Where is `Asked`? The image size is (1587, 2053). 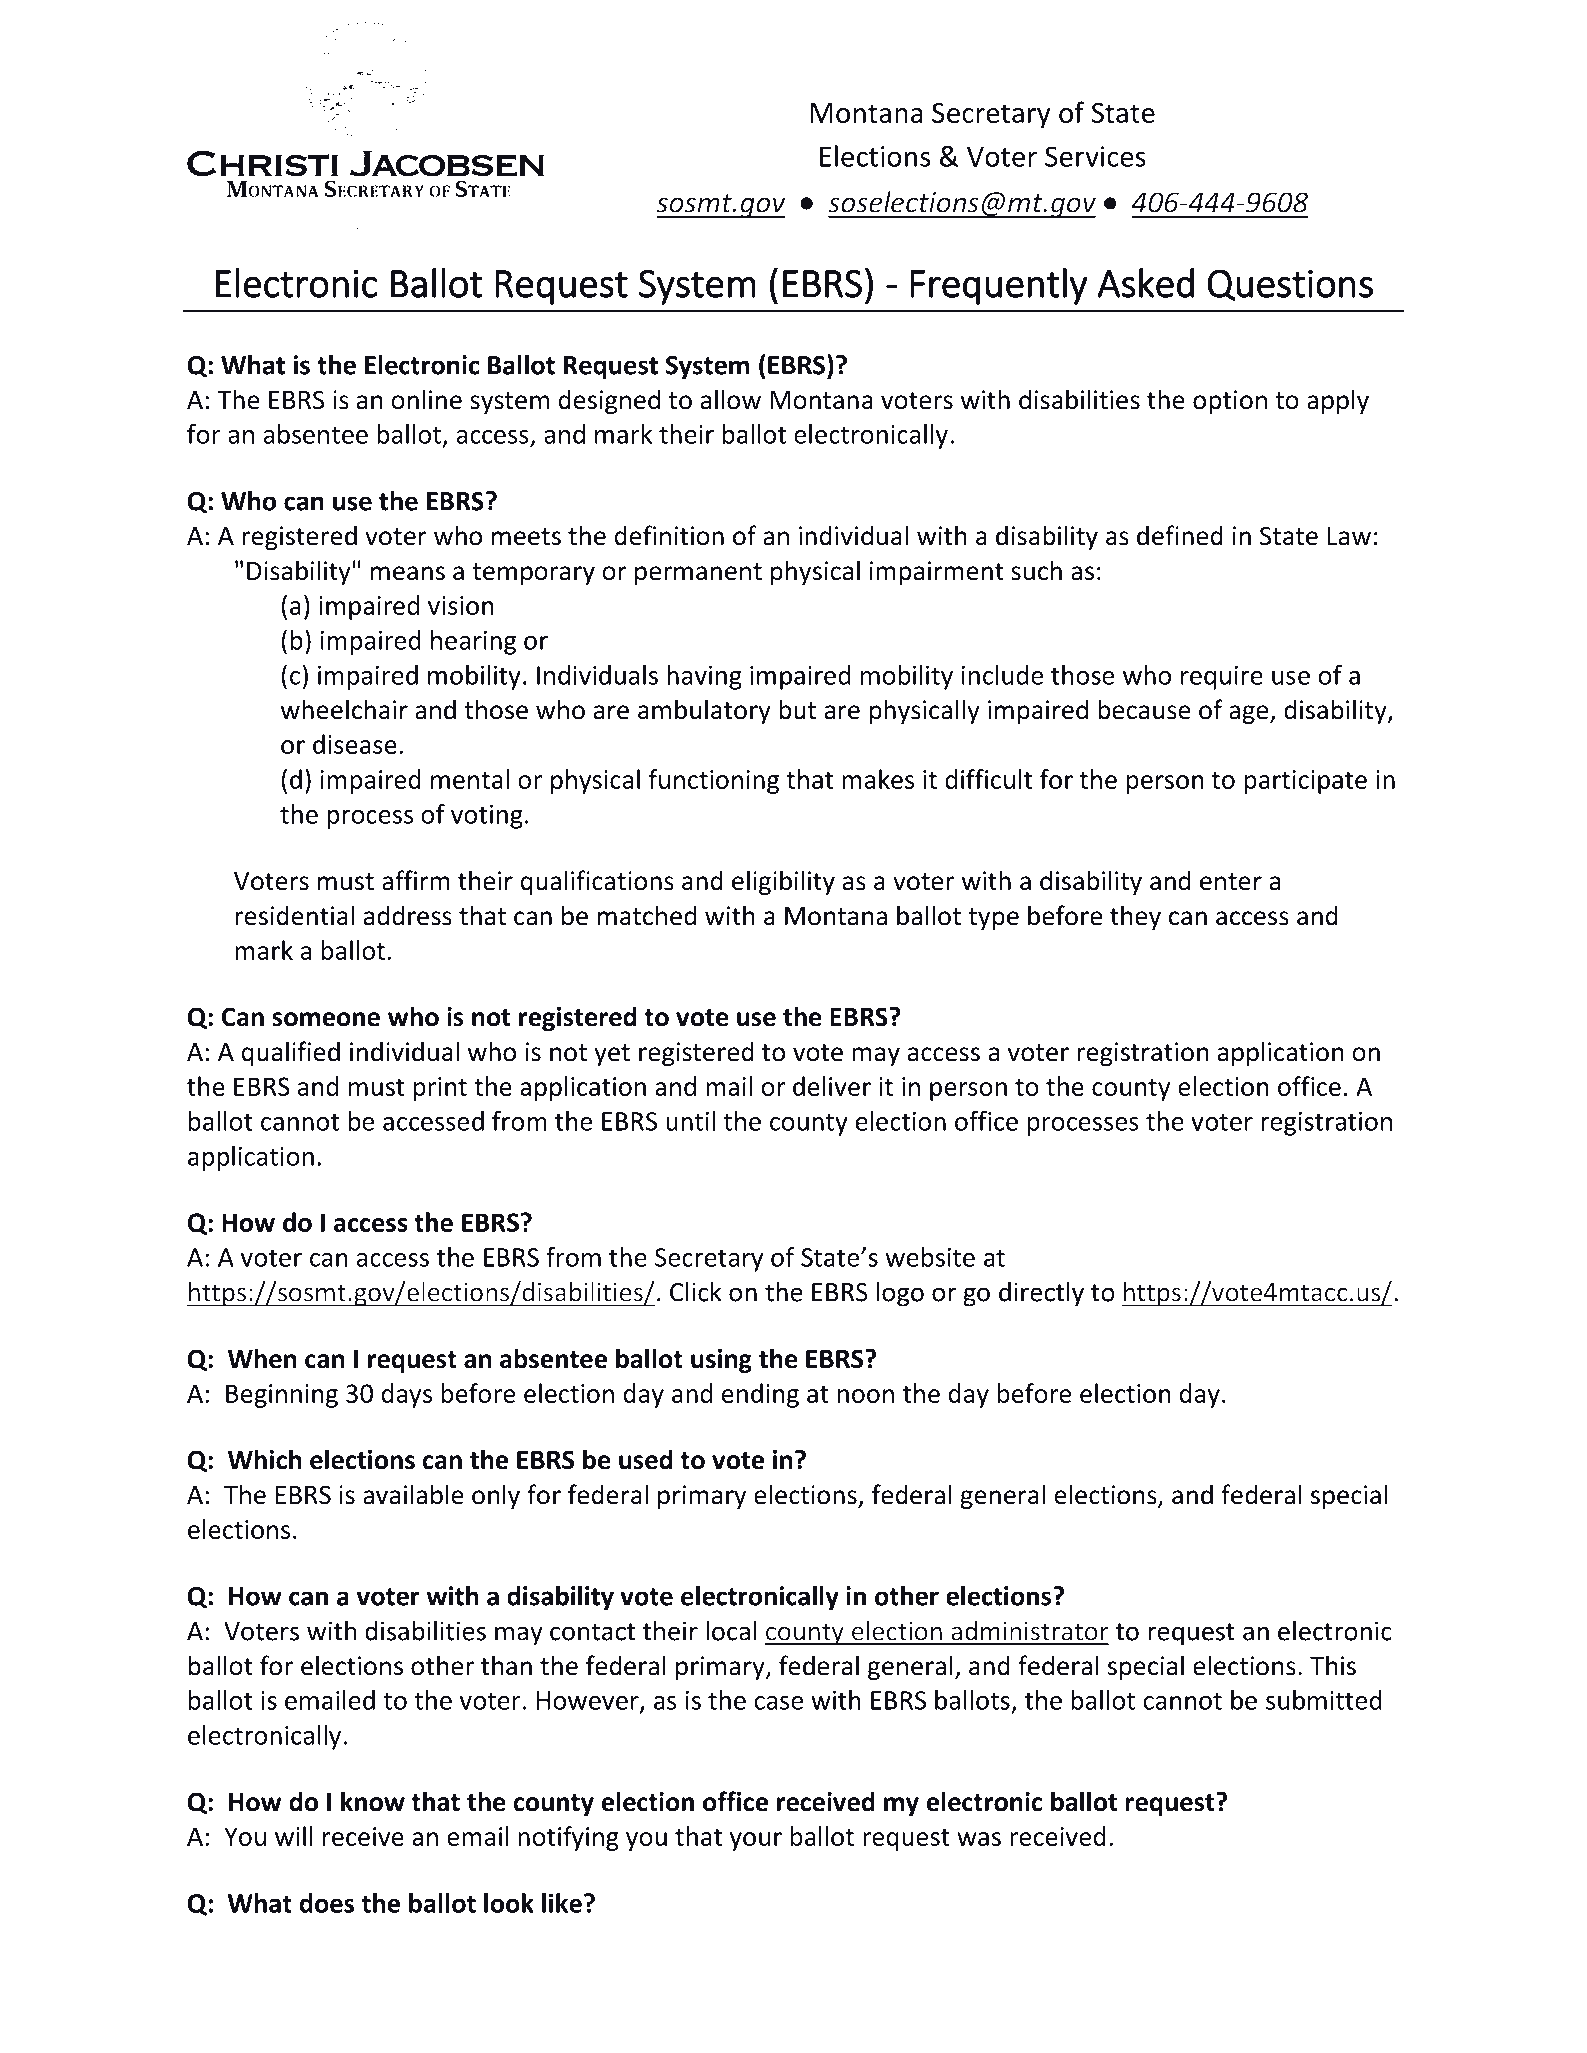
Asked is located at coordinates (1145, 283).
